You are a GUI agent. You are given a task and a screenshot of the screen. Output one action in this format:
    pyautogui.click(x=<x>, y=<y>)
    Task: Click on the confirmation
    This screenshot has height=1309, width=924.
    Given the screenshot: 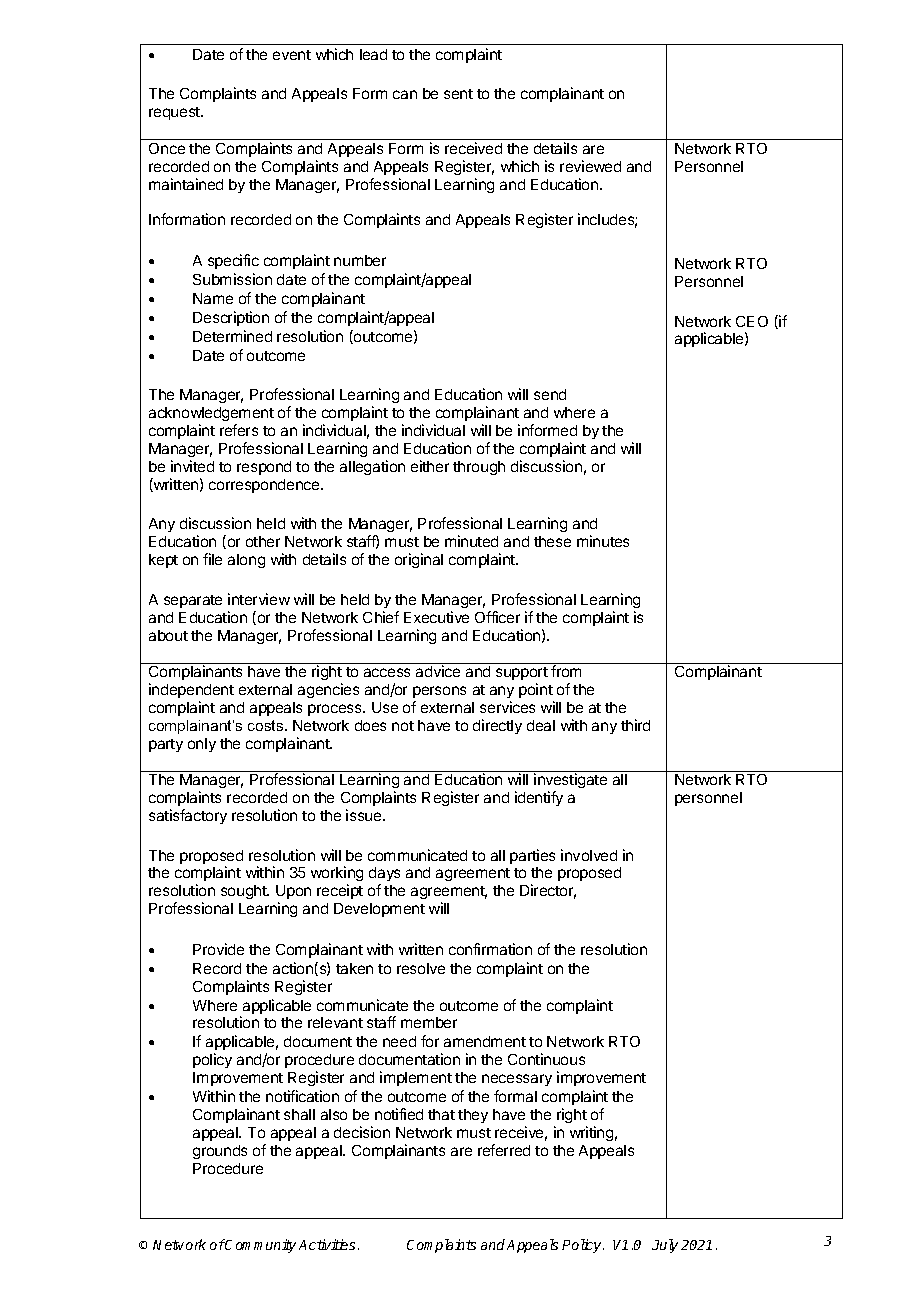 What is the action you would take?
    pyautogui.click(x=490, y=949)
